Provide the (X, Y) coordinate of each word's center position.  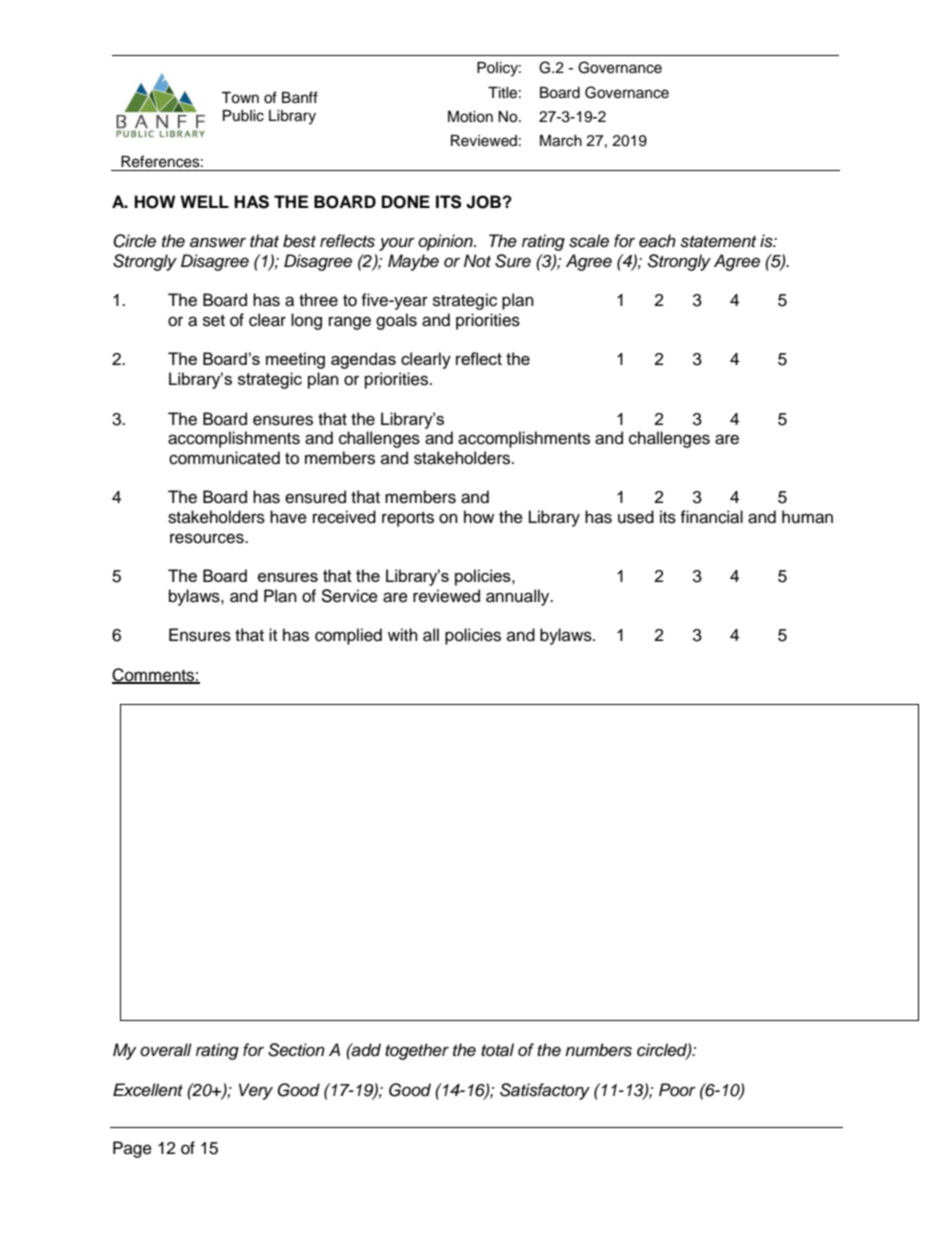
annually (519, 597)
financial (711, 517)
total (497, 1050)
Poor (677, 1089)
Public (243, 116)
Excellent (148, 1090)
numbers (598, 1050)
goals (396, 321)
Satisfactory (545, 1091)
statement (718, 242)
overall (166, 1050)
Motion (470, 117)
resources (208, 538)
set (214, 321)
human (807, 517)
